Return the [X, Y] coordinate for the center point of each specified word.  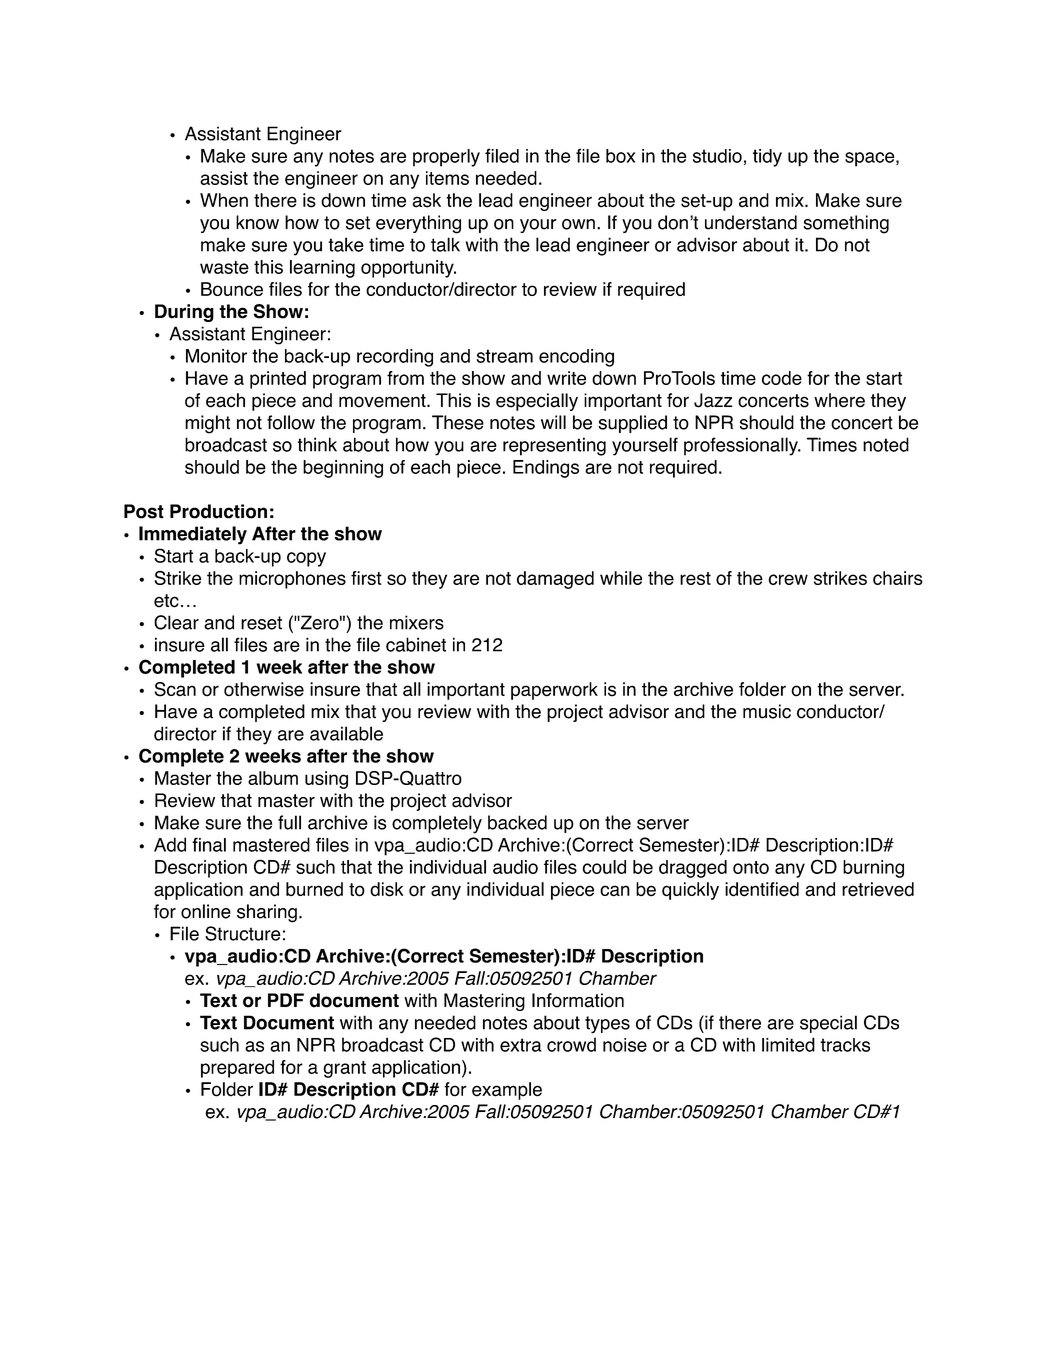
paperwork [554, 691]
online [206, 911]
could [604, 867]
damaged [555, 580]
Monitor [216, 356]
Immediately [193, 535]
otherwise [264, 689]
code [782, 378]
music [767, 711]
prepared [237, 1069]
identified [762, 889]
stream [505, 356]
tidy [767, 158]
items [447, 178]
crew [788, 579]
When [224, 200]
